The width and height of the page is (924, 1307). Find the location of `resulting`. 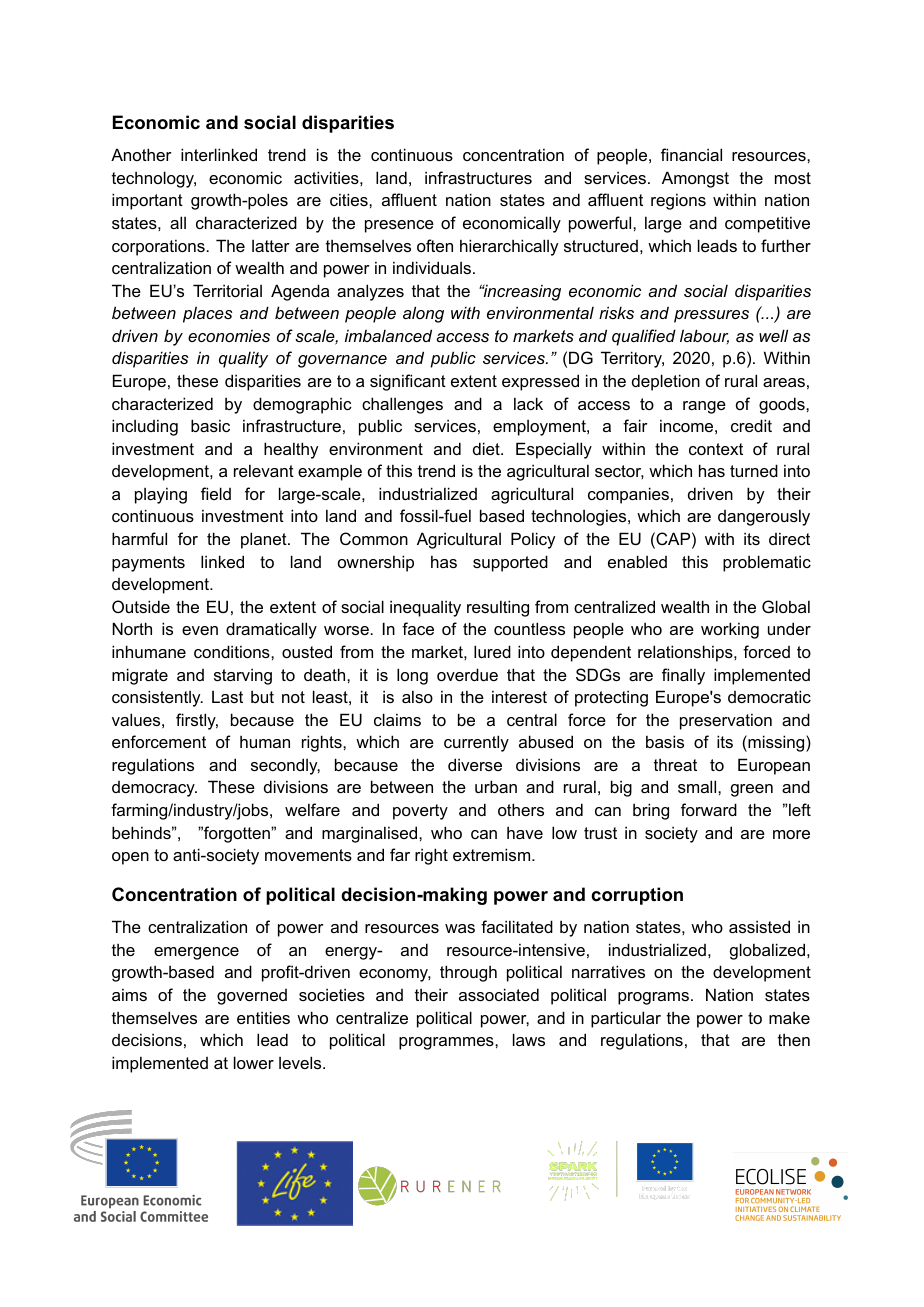

resulting is located at coordinates (498, 608).
